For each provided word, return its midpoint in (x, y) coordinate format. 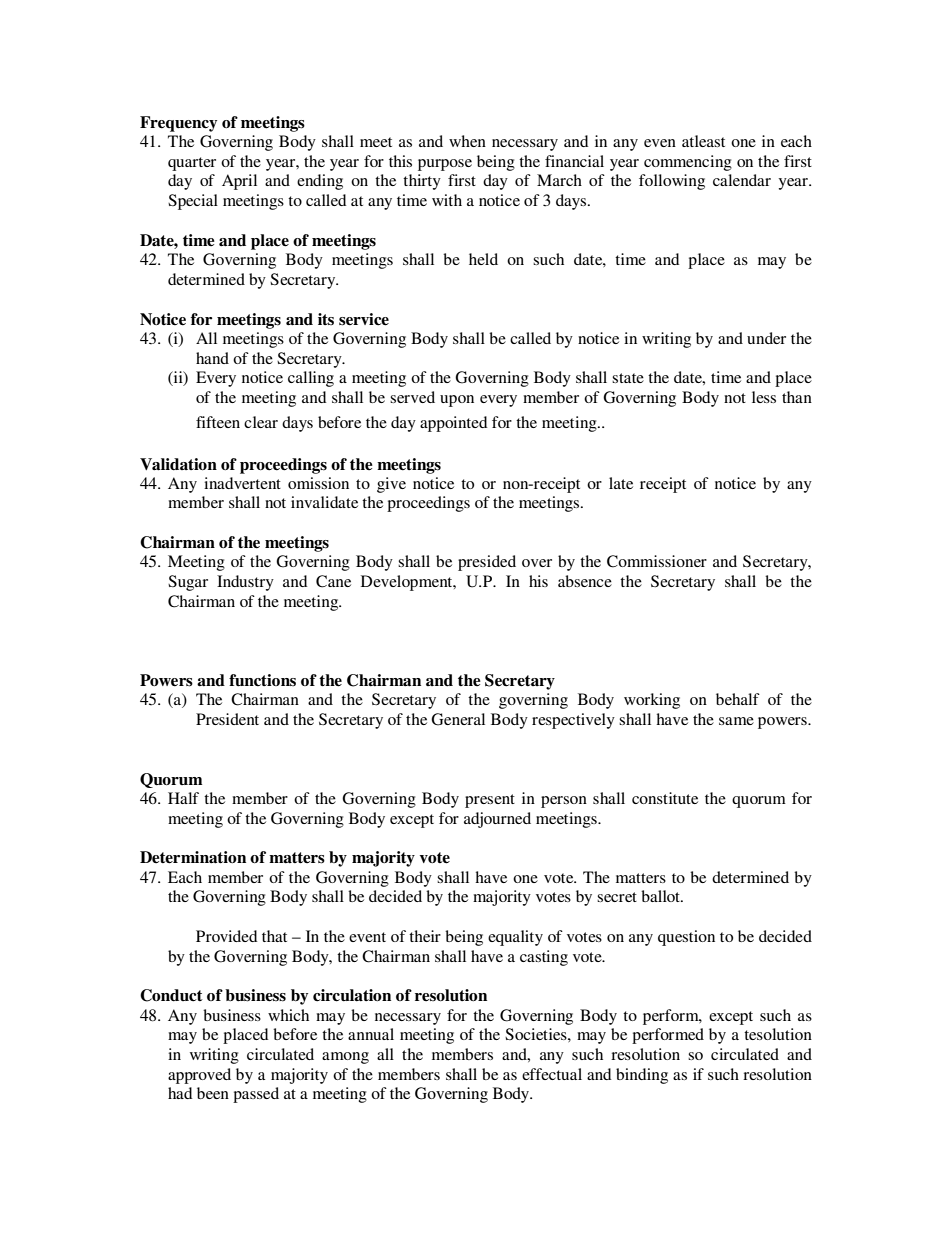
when (467, 141)
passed (256, 1095)
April (239, 182)
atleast (703, 141)
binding (642, 1076)
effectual (552, 1074)
